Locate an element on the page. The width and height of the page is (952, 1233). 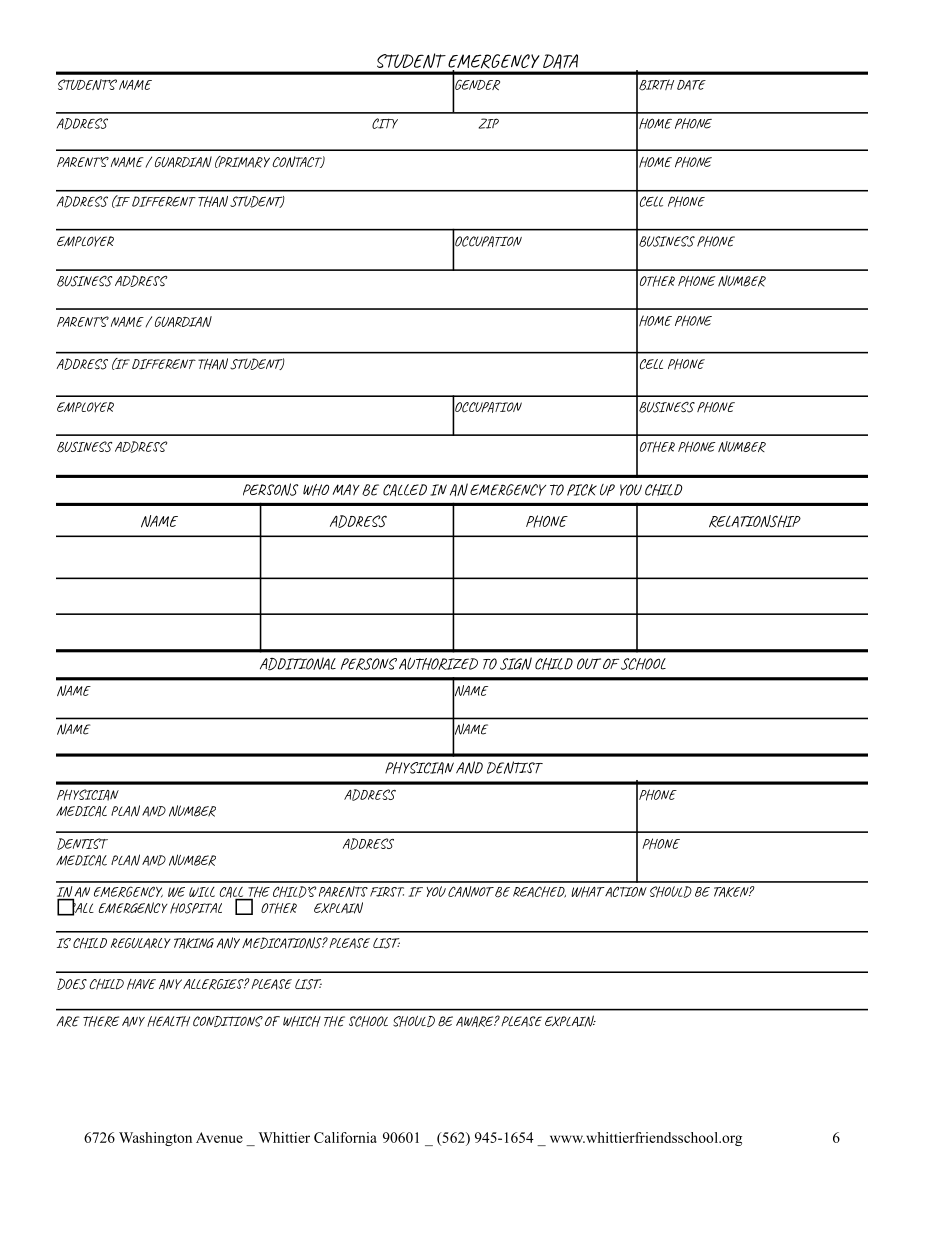
ZIP is located at coordinates (489, 123).
